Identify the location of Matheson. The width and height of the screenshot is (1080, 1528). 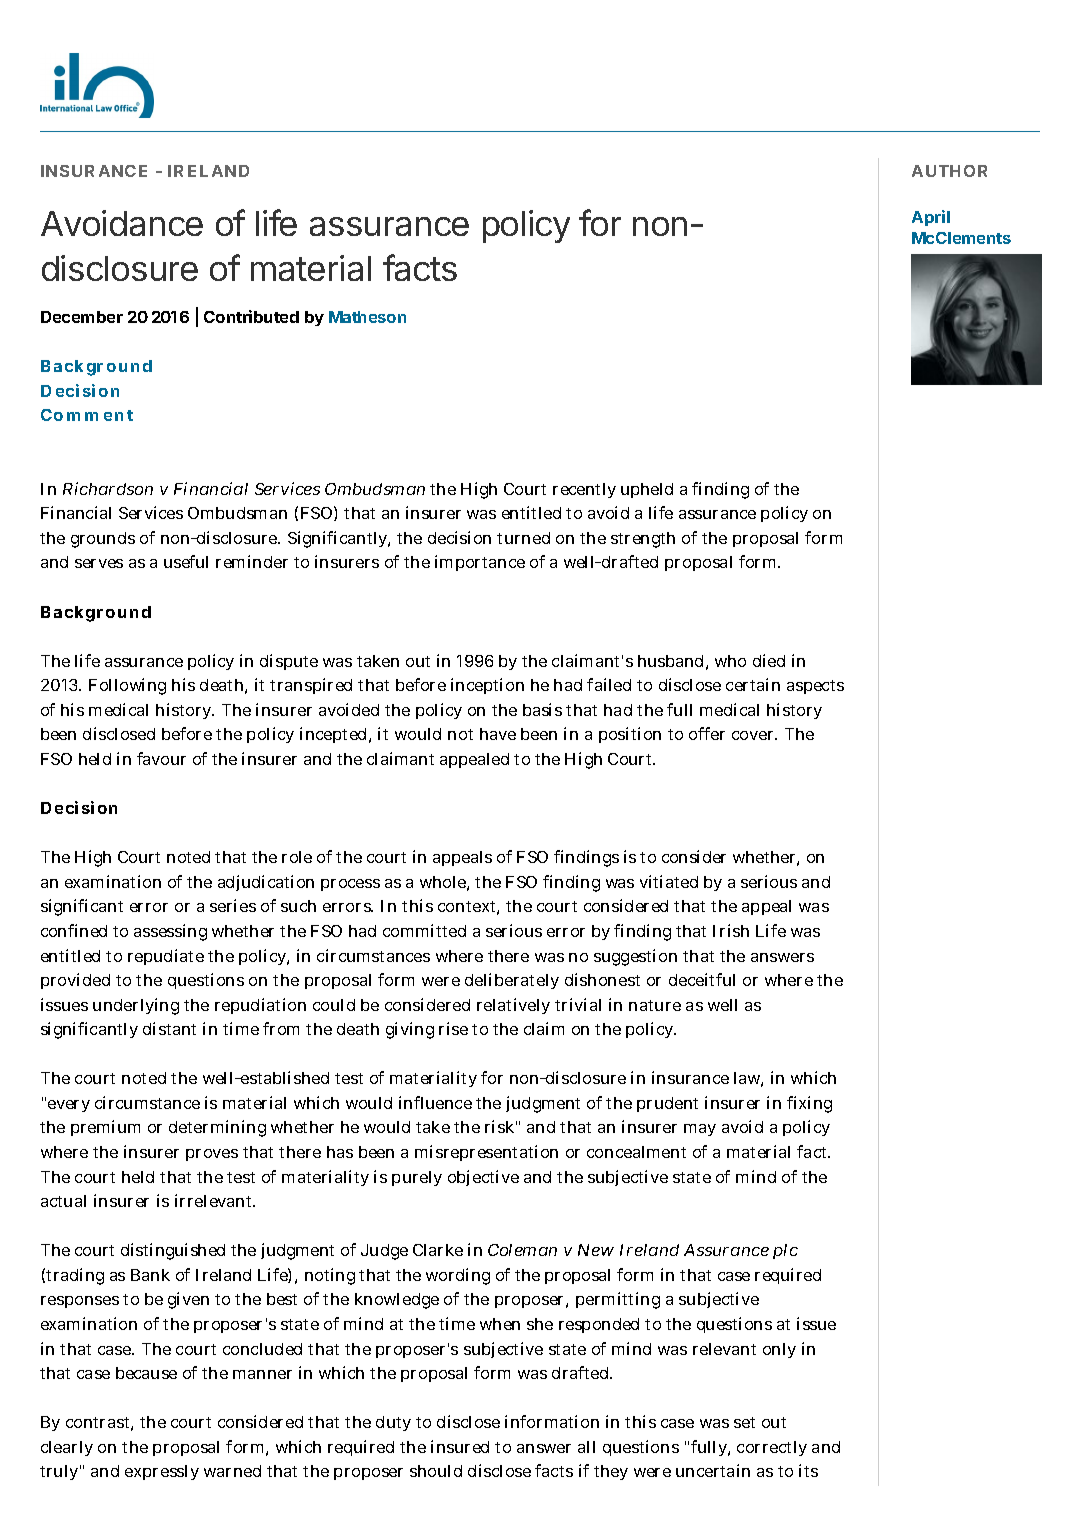
(367, 317).
